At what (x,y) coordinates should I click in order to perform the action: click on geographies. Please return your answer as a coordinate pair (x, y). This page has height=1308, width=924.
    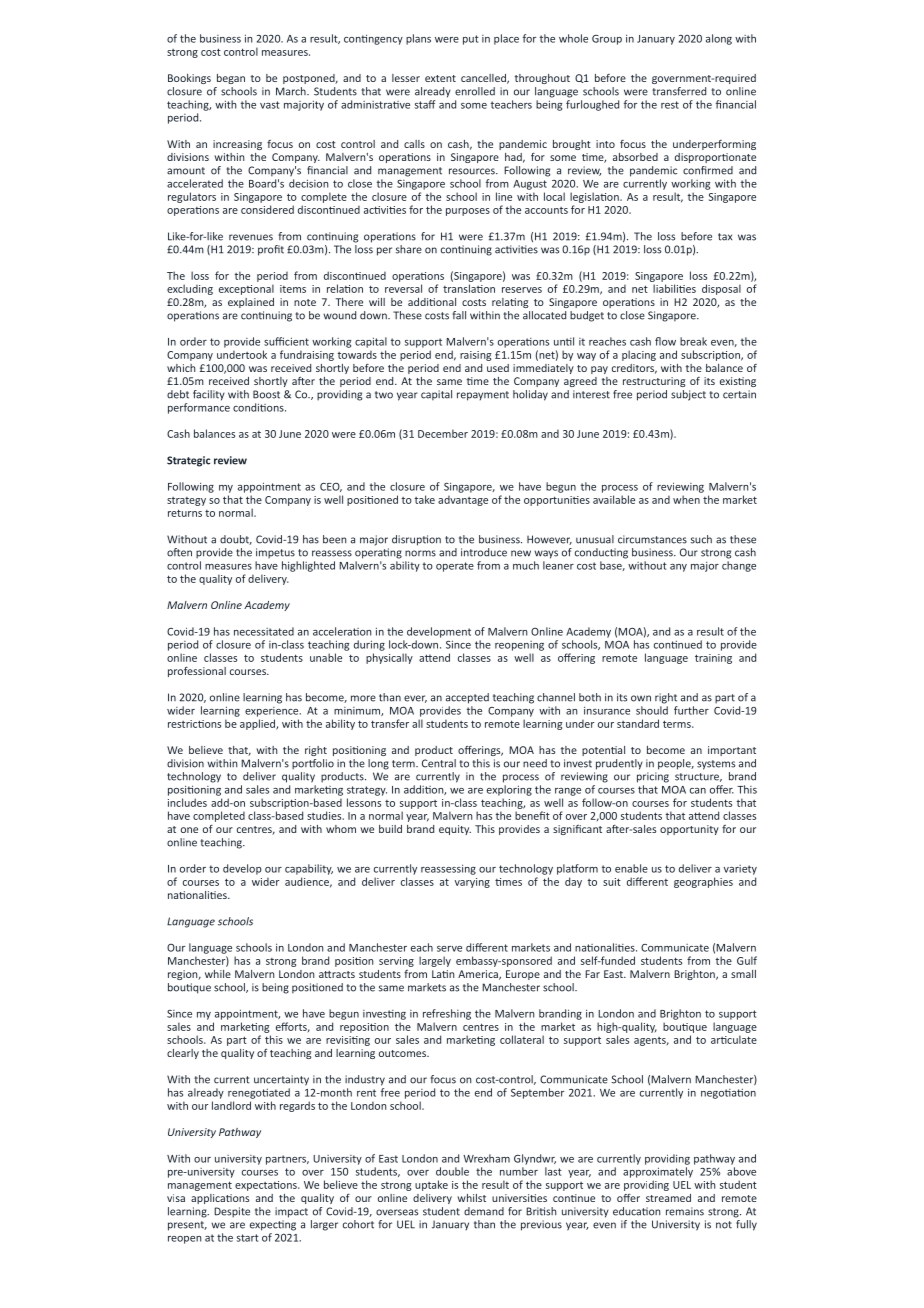
    Looking at the image, I should click on (703, 882).
